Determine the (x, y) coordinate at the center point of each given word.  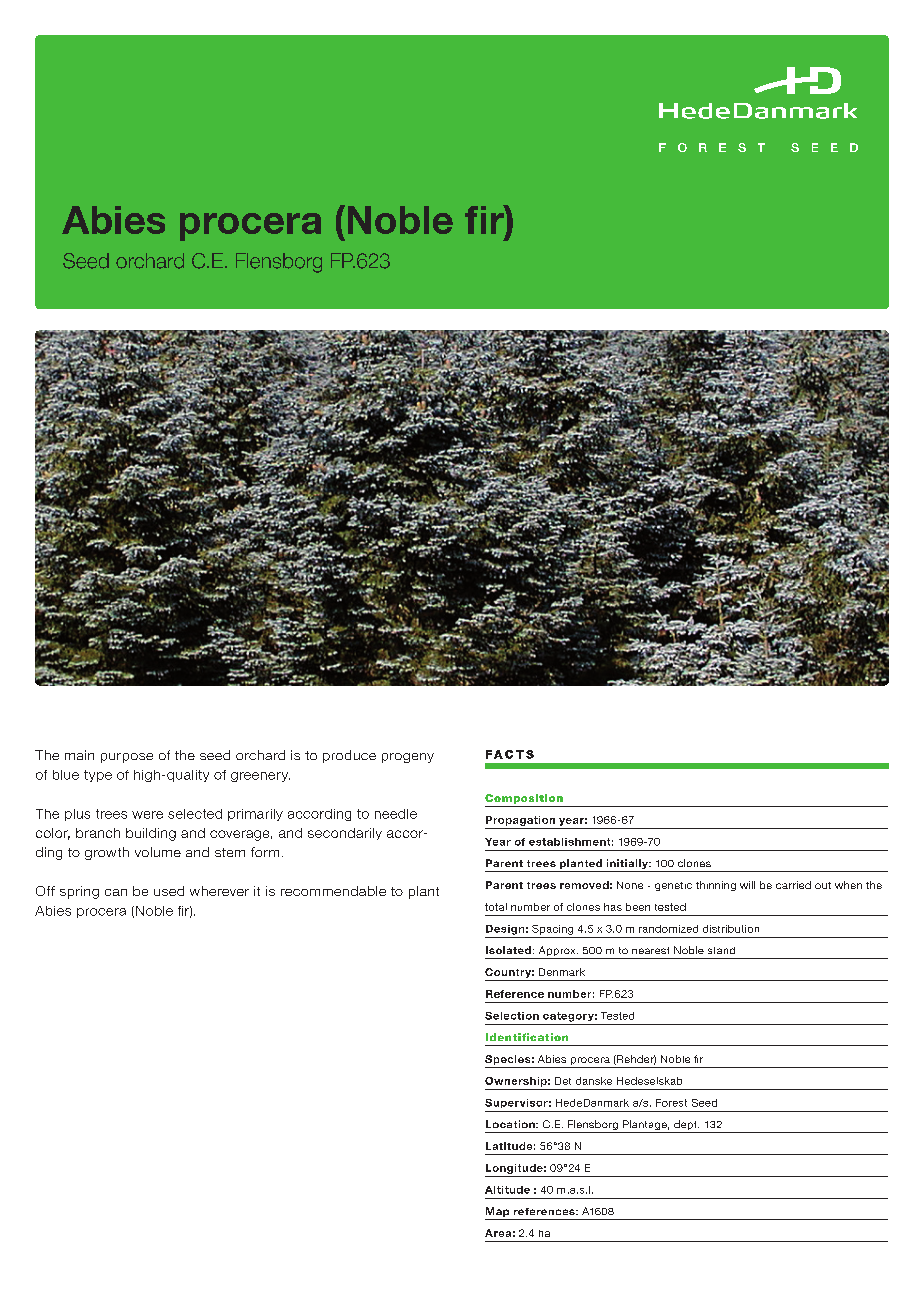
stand (721, 950)
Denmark (562, 972)
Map (498, 1213)
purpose (127, 758)
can (116, 892)
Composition (524, 799)
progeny (408, 758)
